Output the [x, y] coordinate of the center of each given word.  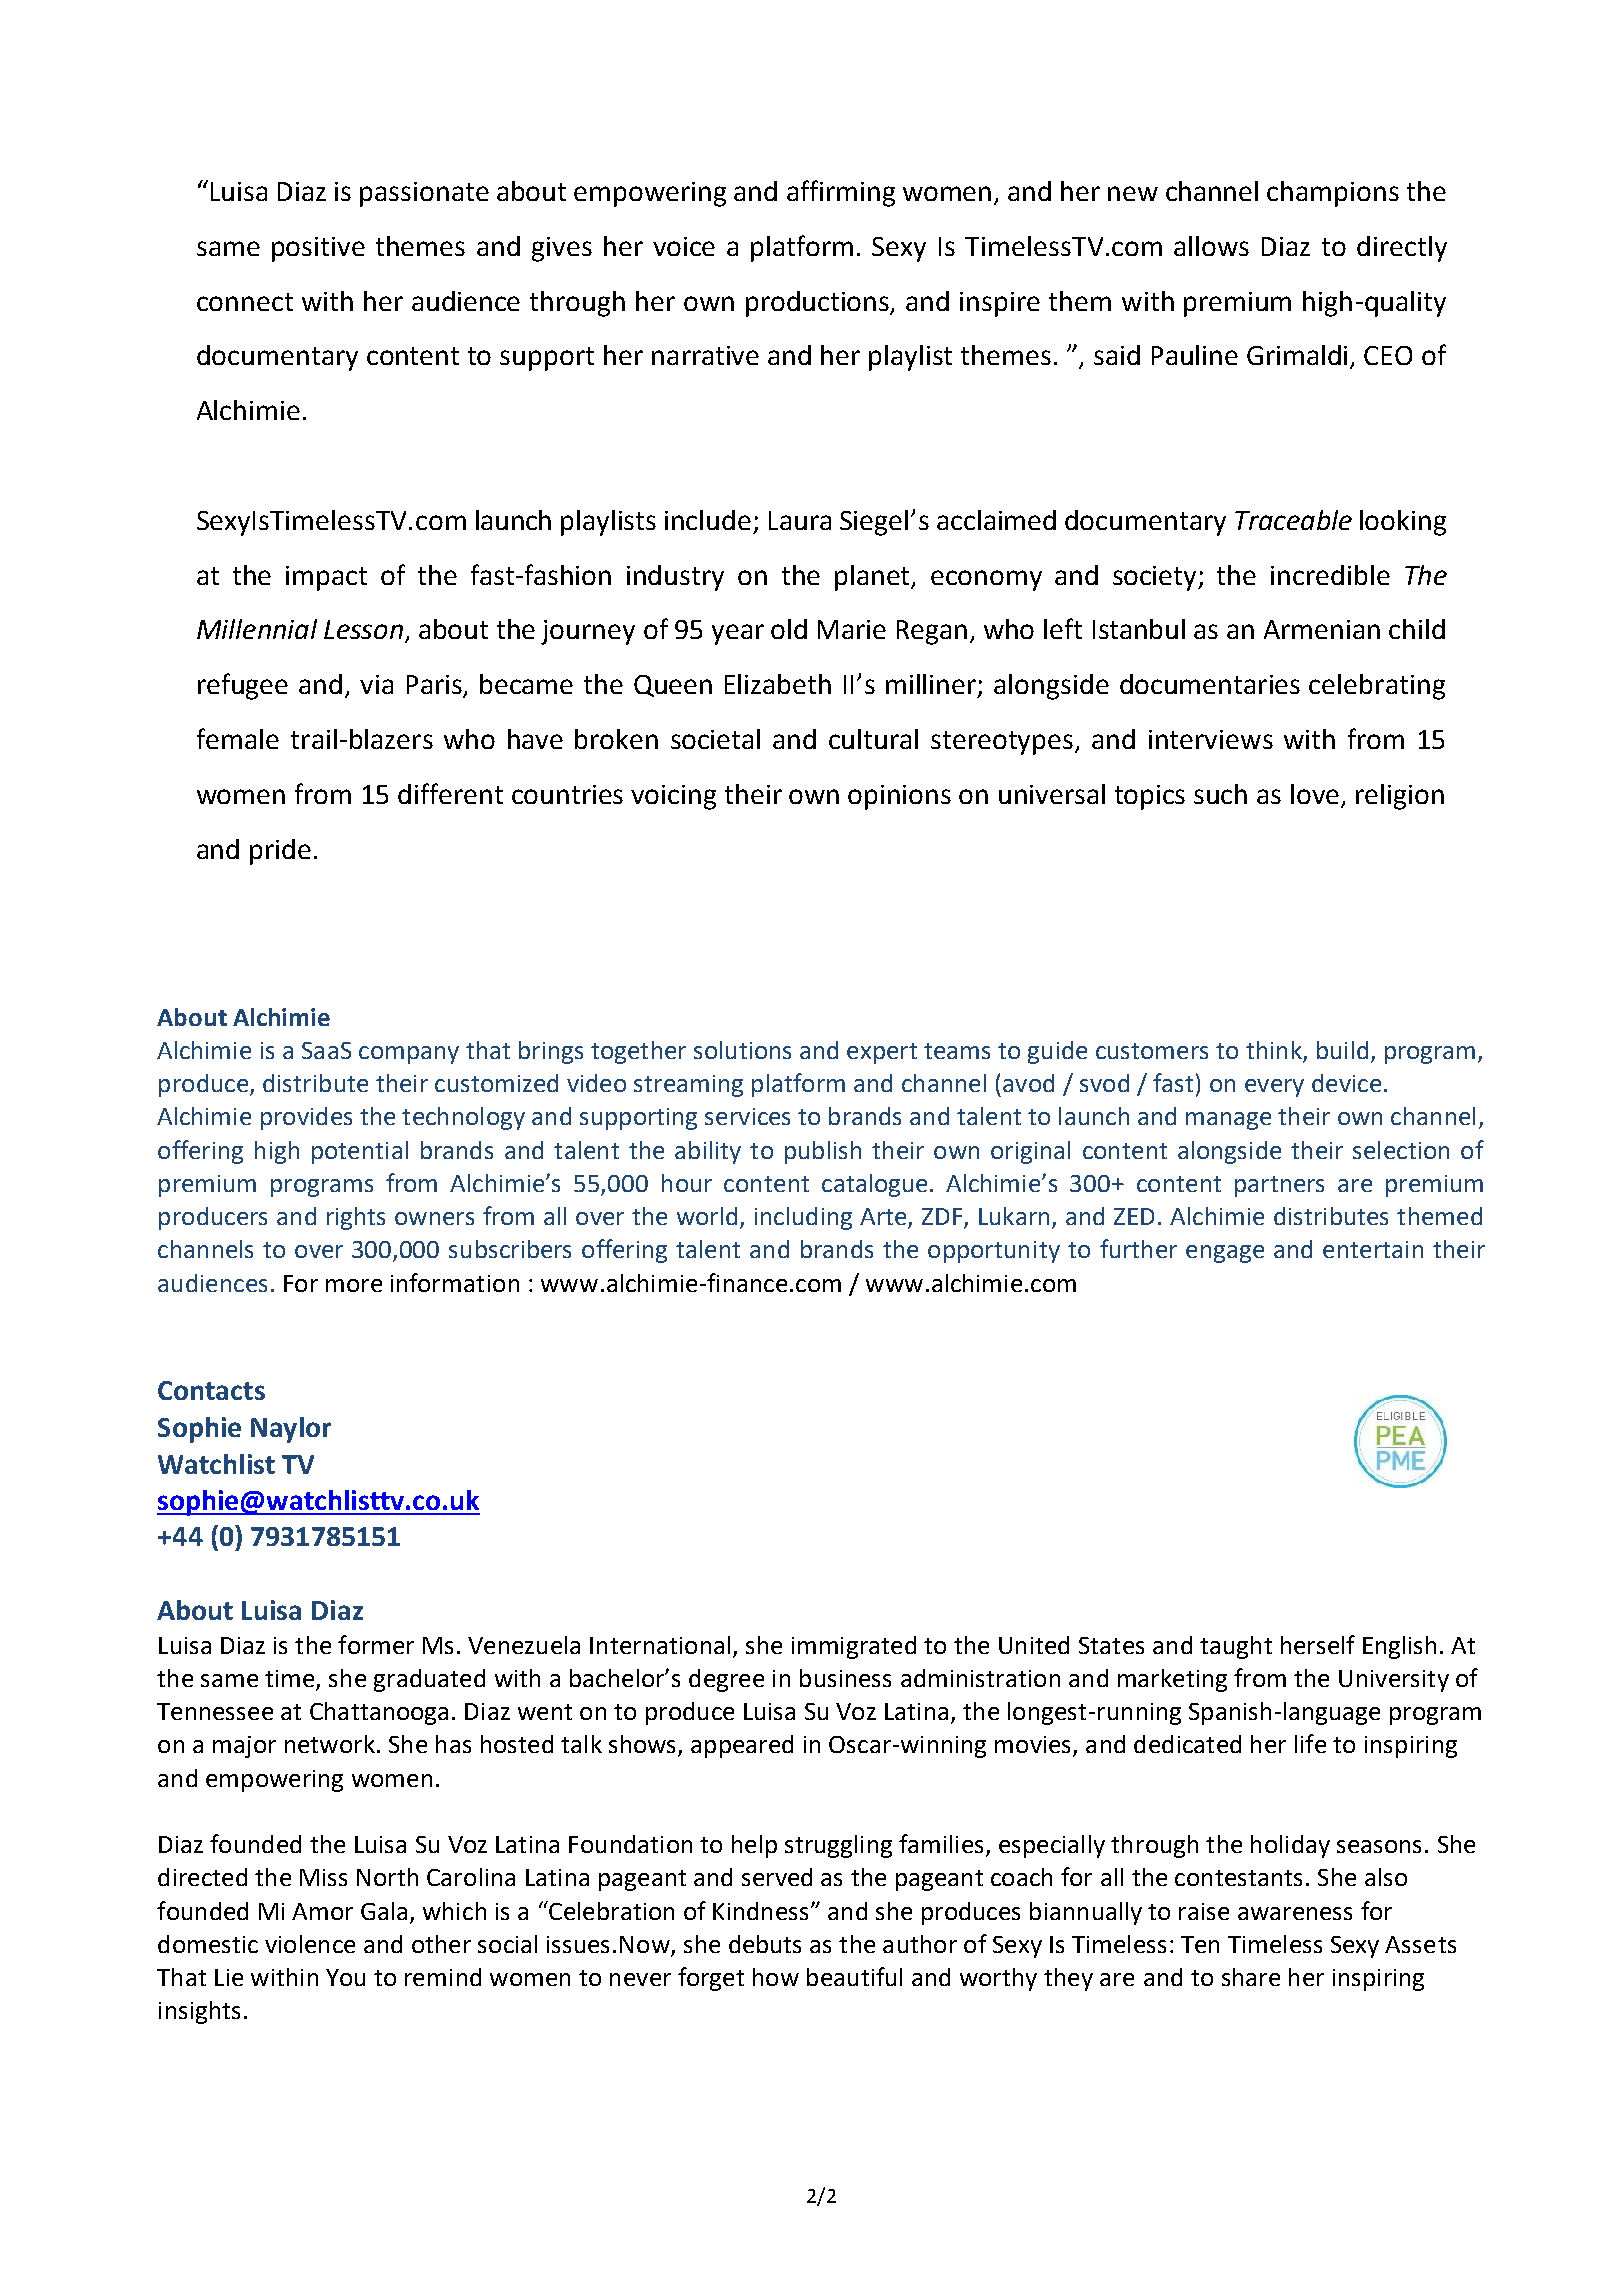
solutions [742, 1050]
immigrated [854, 1647]
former [376, 1644]
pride [280, 852]
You [345, 1977]
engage [1225, 1254]
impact [326, 578]
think [1275, 1051]
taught [1236, 1647]
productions [819, 304]
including [803, 1218]
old [789, 629]
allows [1211, 246]
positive [318, 249]
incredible [1330, 575]
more [354, 1285]
